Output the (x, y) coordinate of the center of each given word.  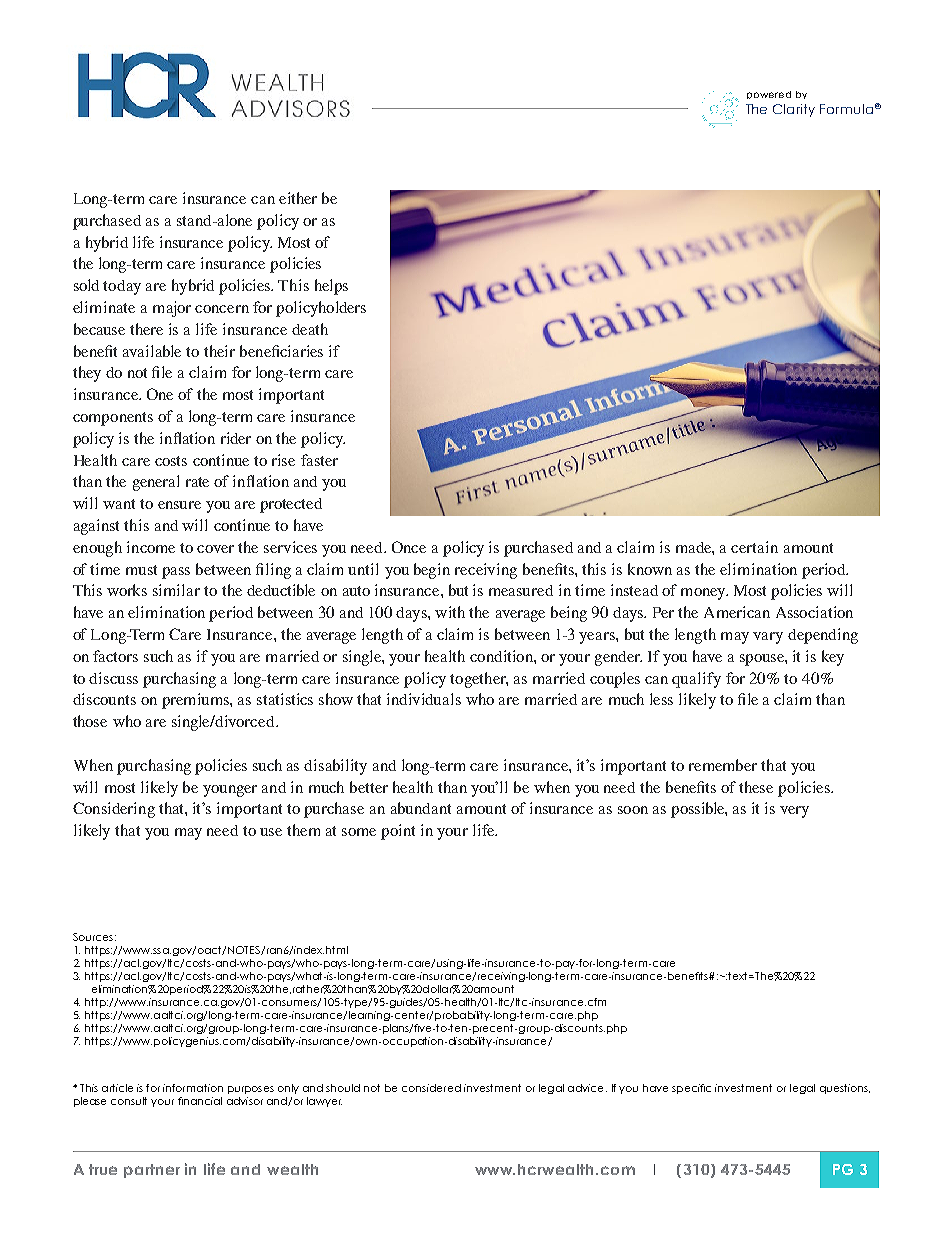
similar (176, 590)
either (298, 198)
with (450, 612)
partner (152, 1171)
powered (769, 95)
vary (768, 638)
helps (331, 287)
